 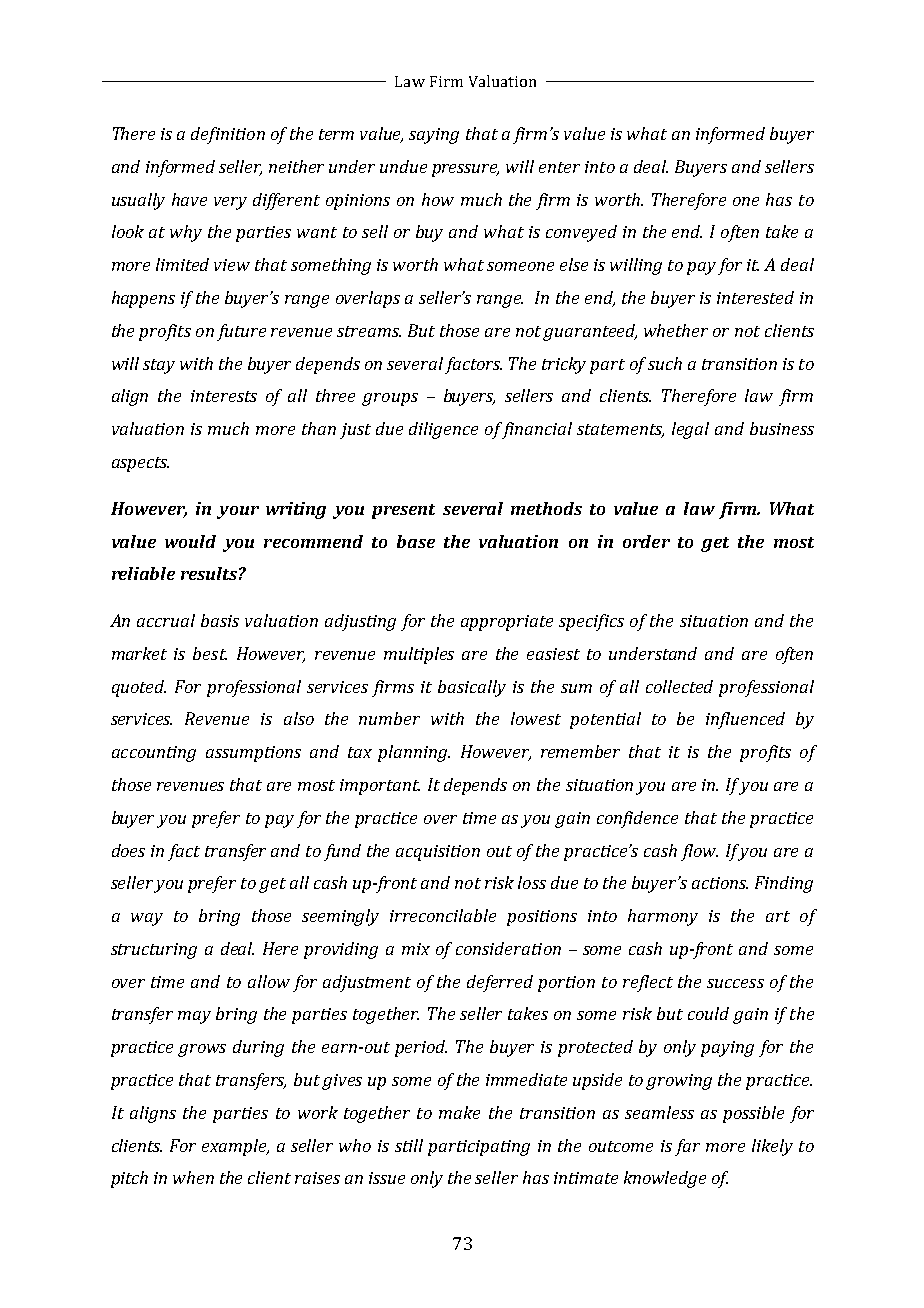 I want to click on multiples, so click(x=419, y=655).
